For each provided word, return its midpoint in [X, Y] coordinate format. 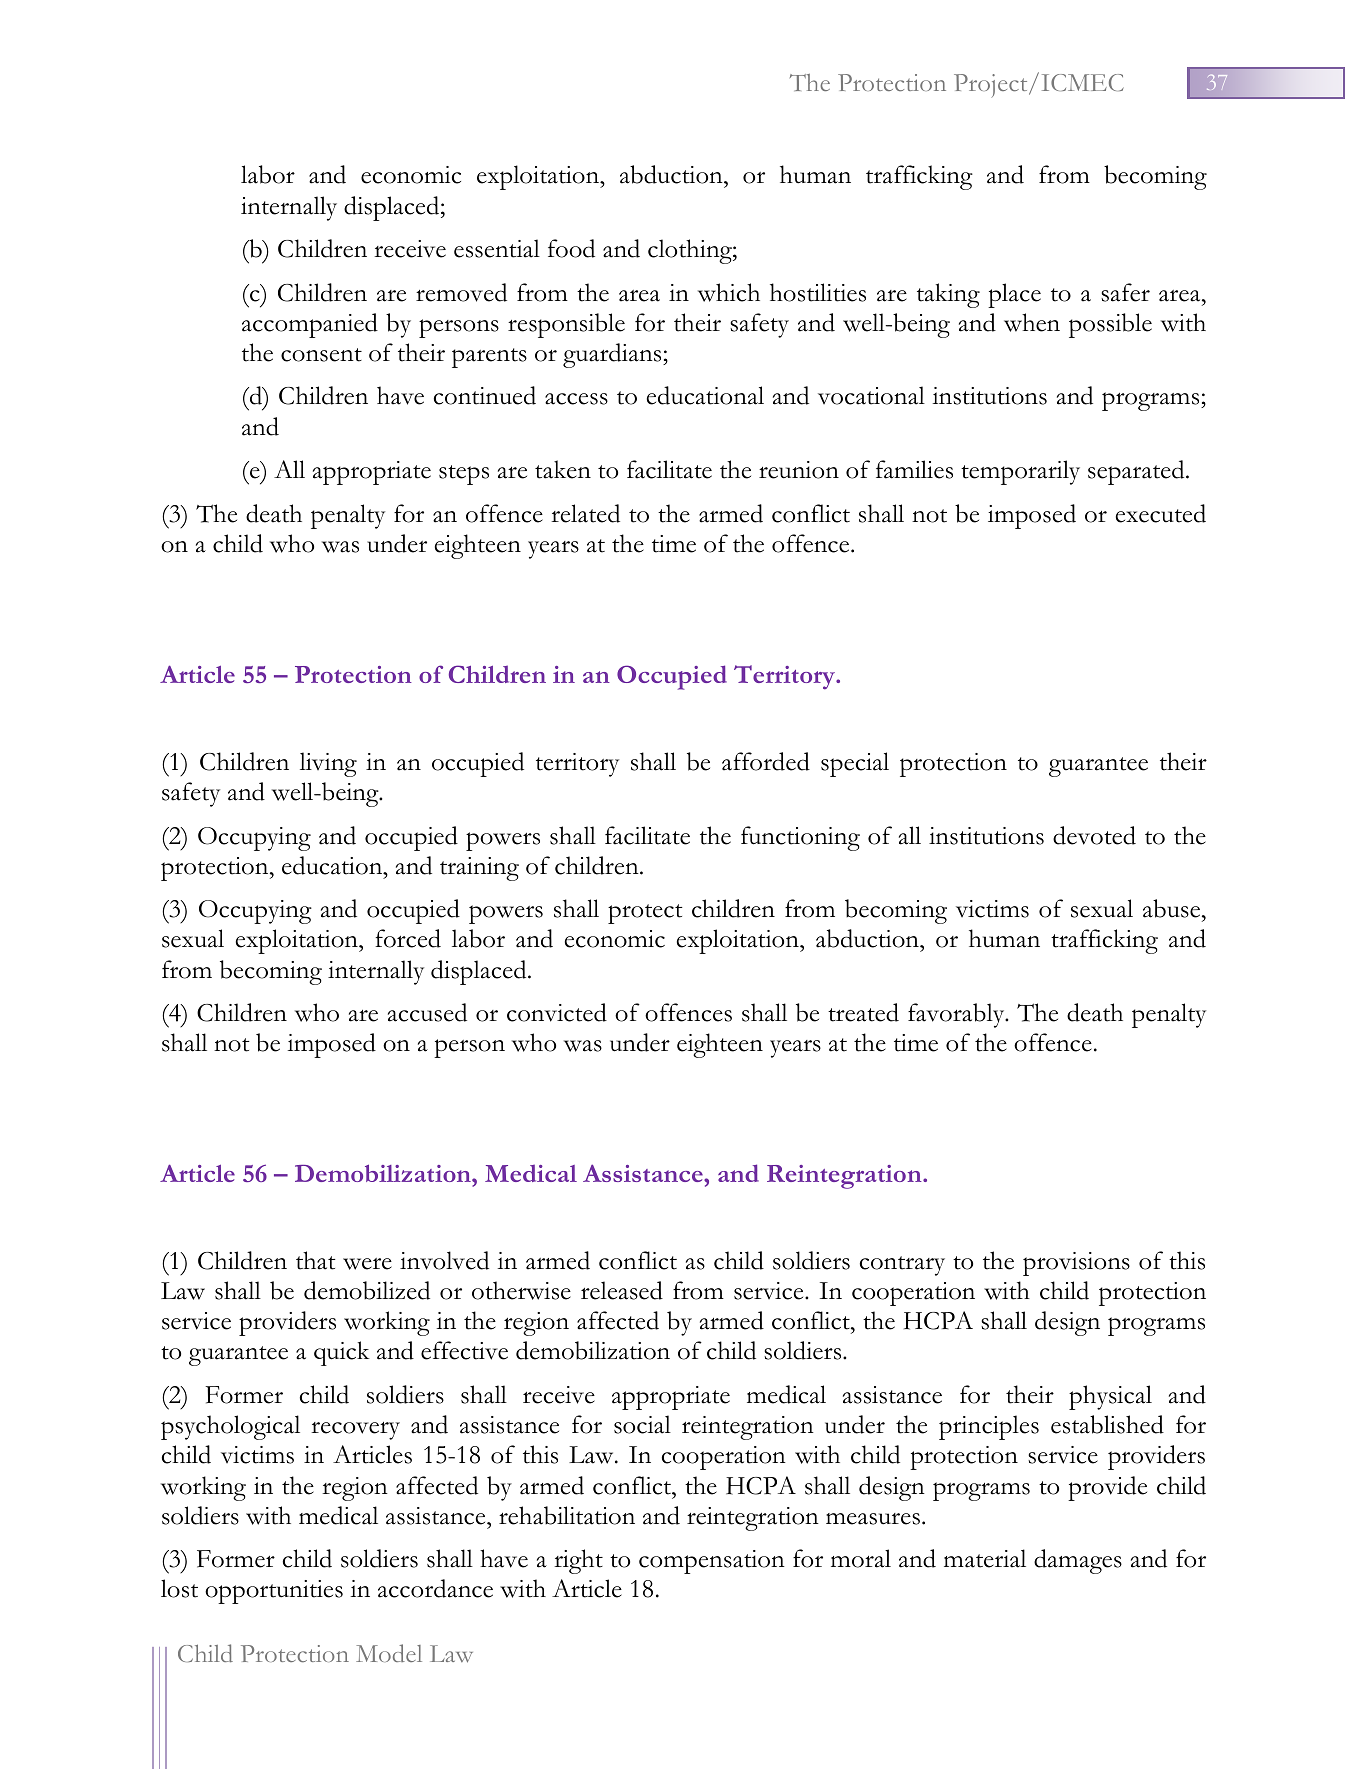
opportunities [274, 1592]
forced [408, 938]
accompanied [310, 325]
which [729, 292]
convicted [557, 1012]
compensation [712, 1562]
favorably [957, 1015]
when [1032, 322]
